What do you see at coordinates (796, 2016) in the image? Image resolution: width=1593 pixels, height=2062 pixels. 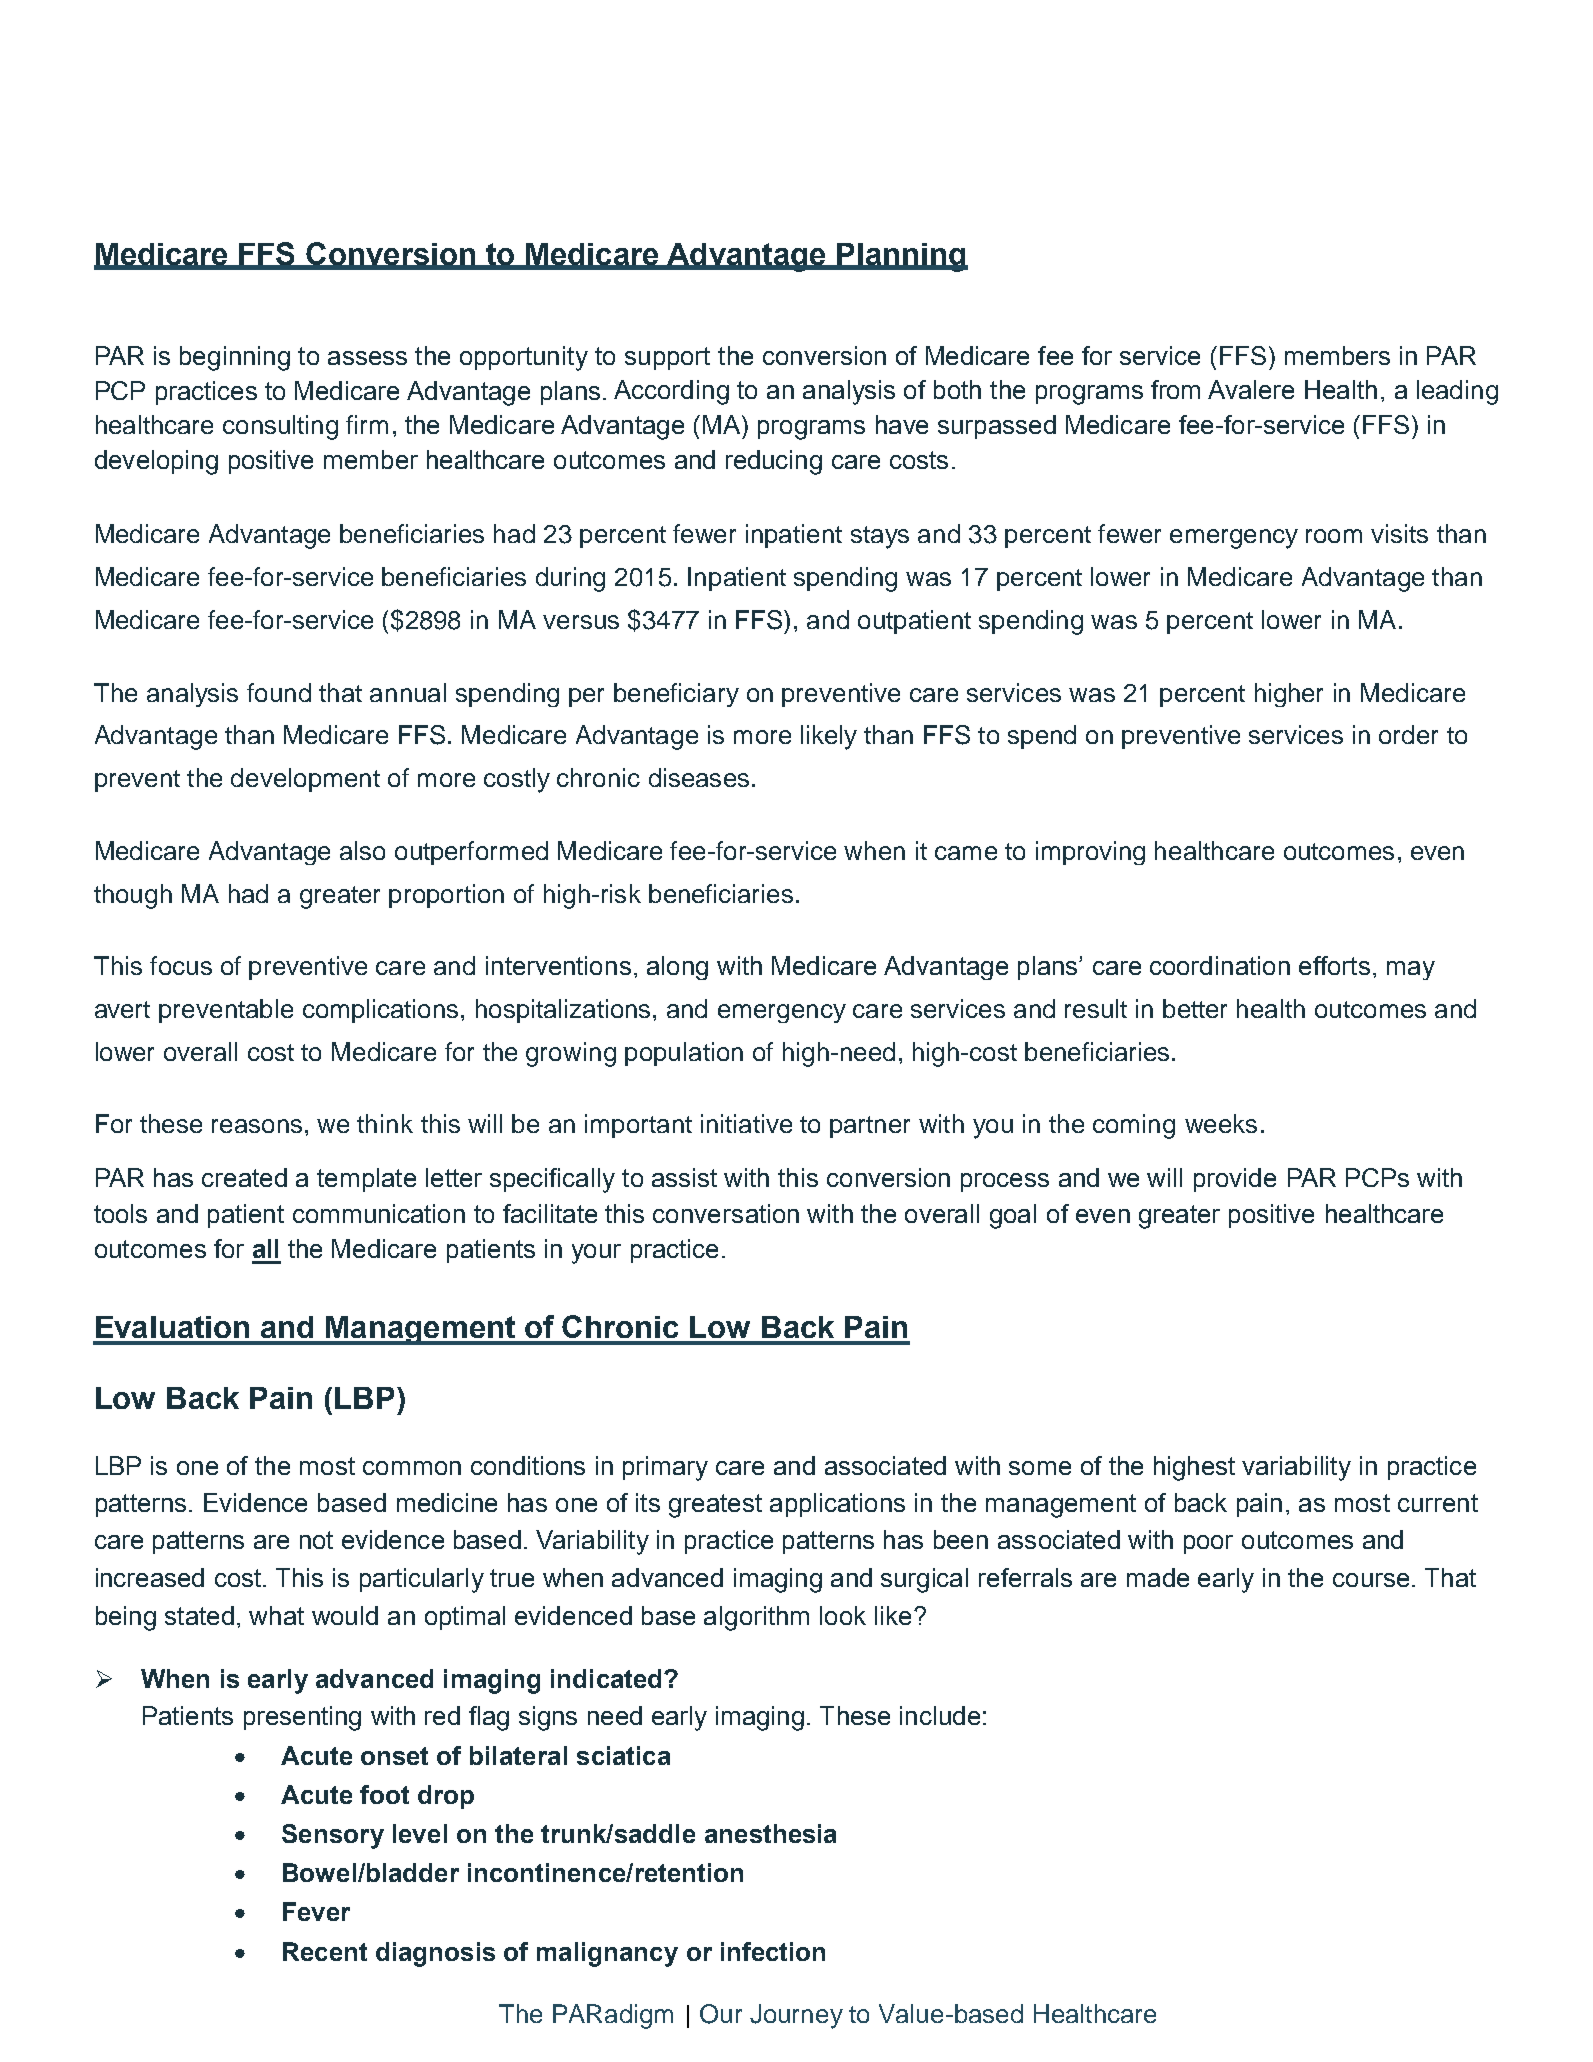 I see `Journey` at bounding box center [796, 2016].
